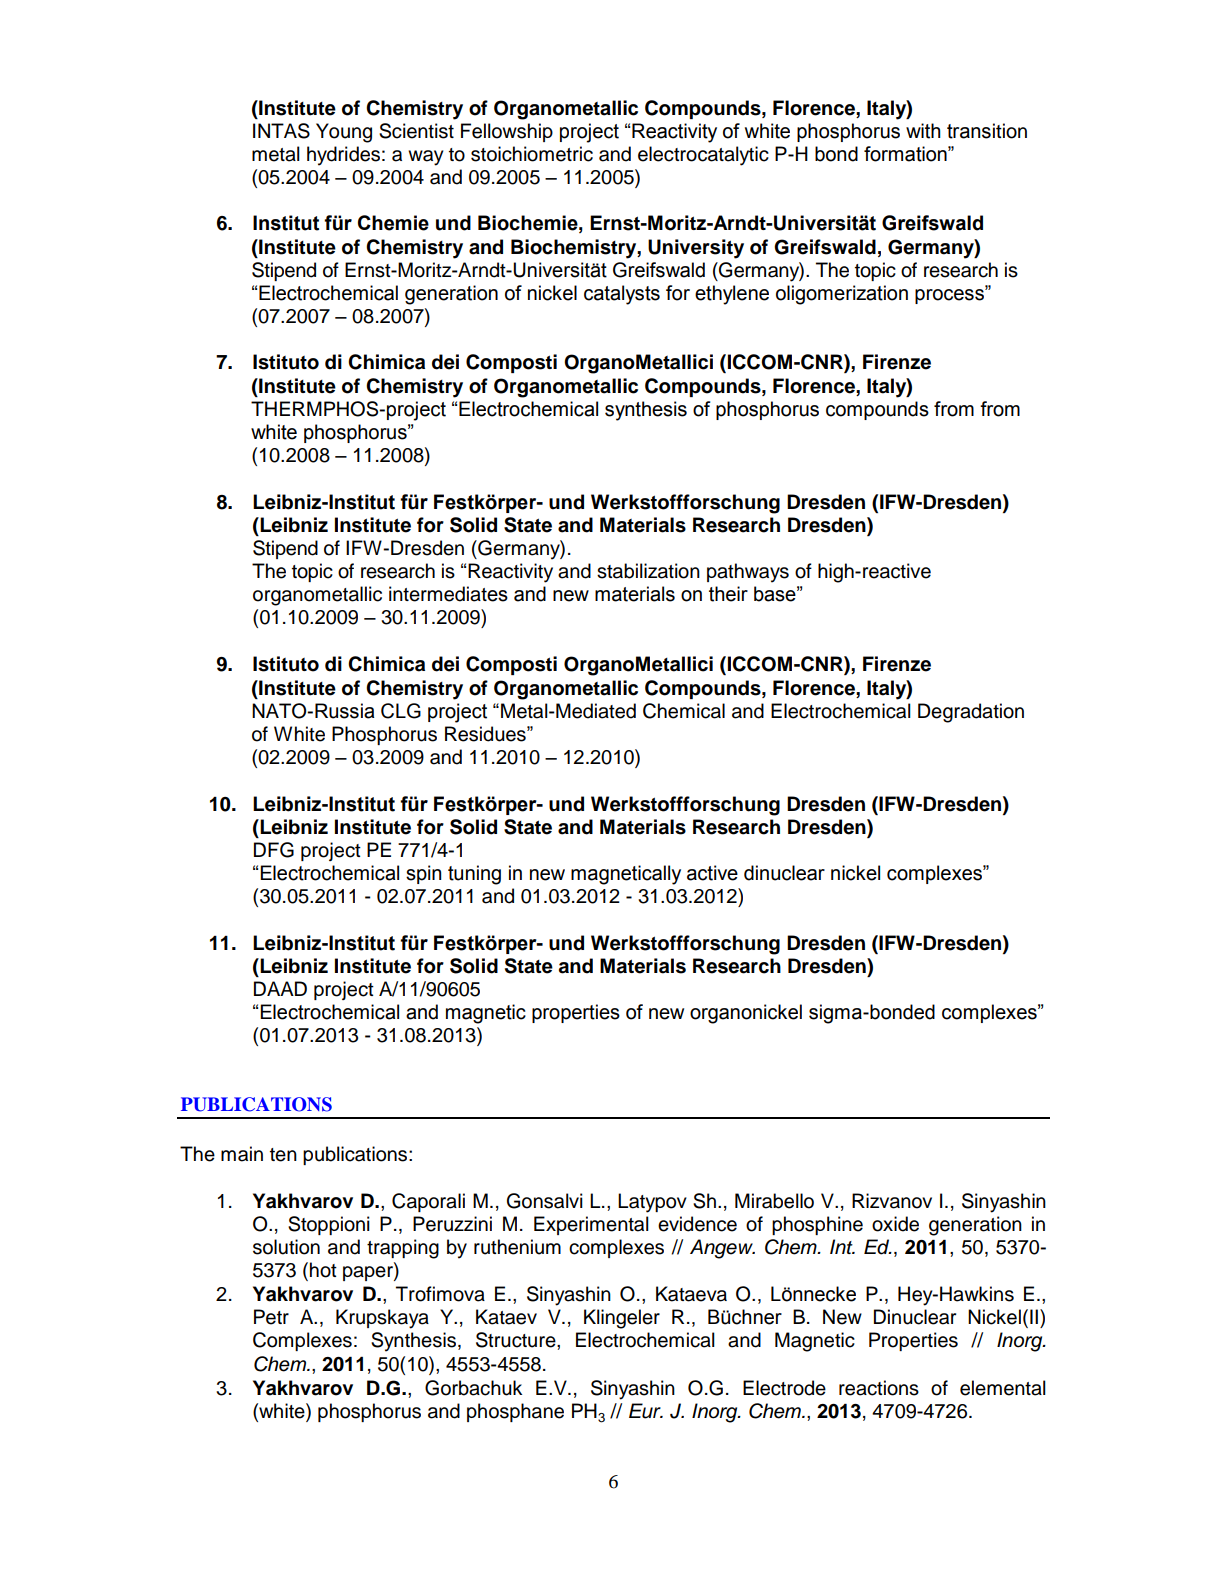 Image resolution: width=1227 pixels, height=1588 pixels. I want to click on stoichiometric, so click(532, 154).
